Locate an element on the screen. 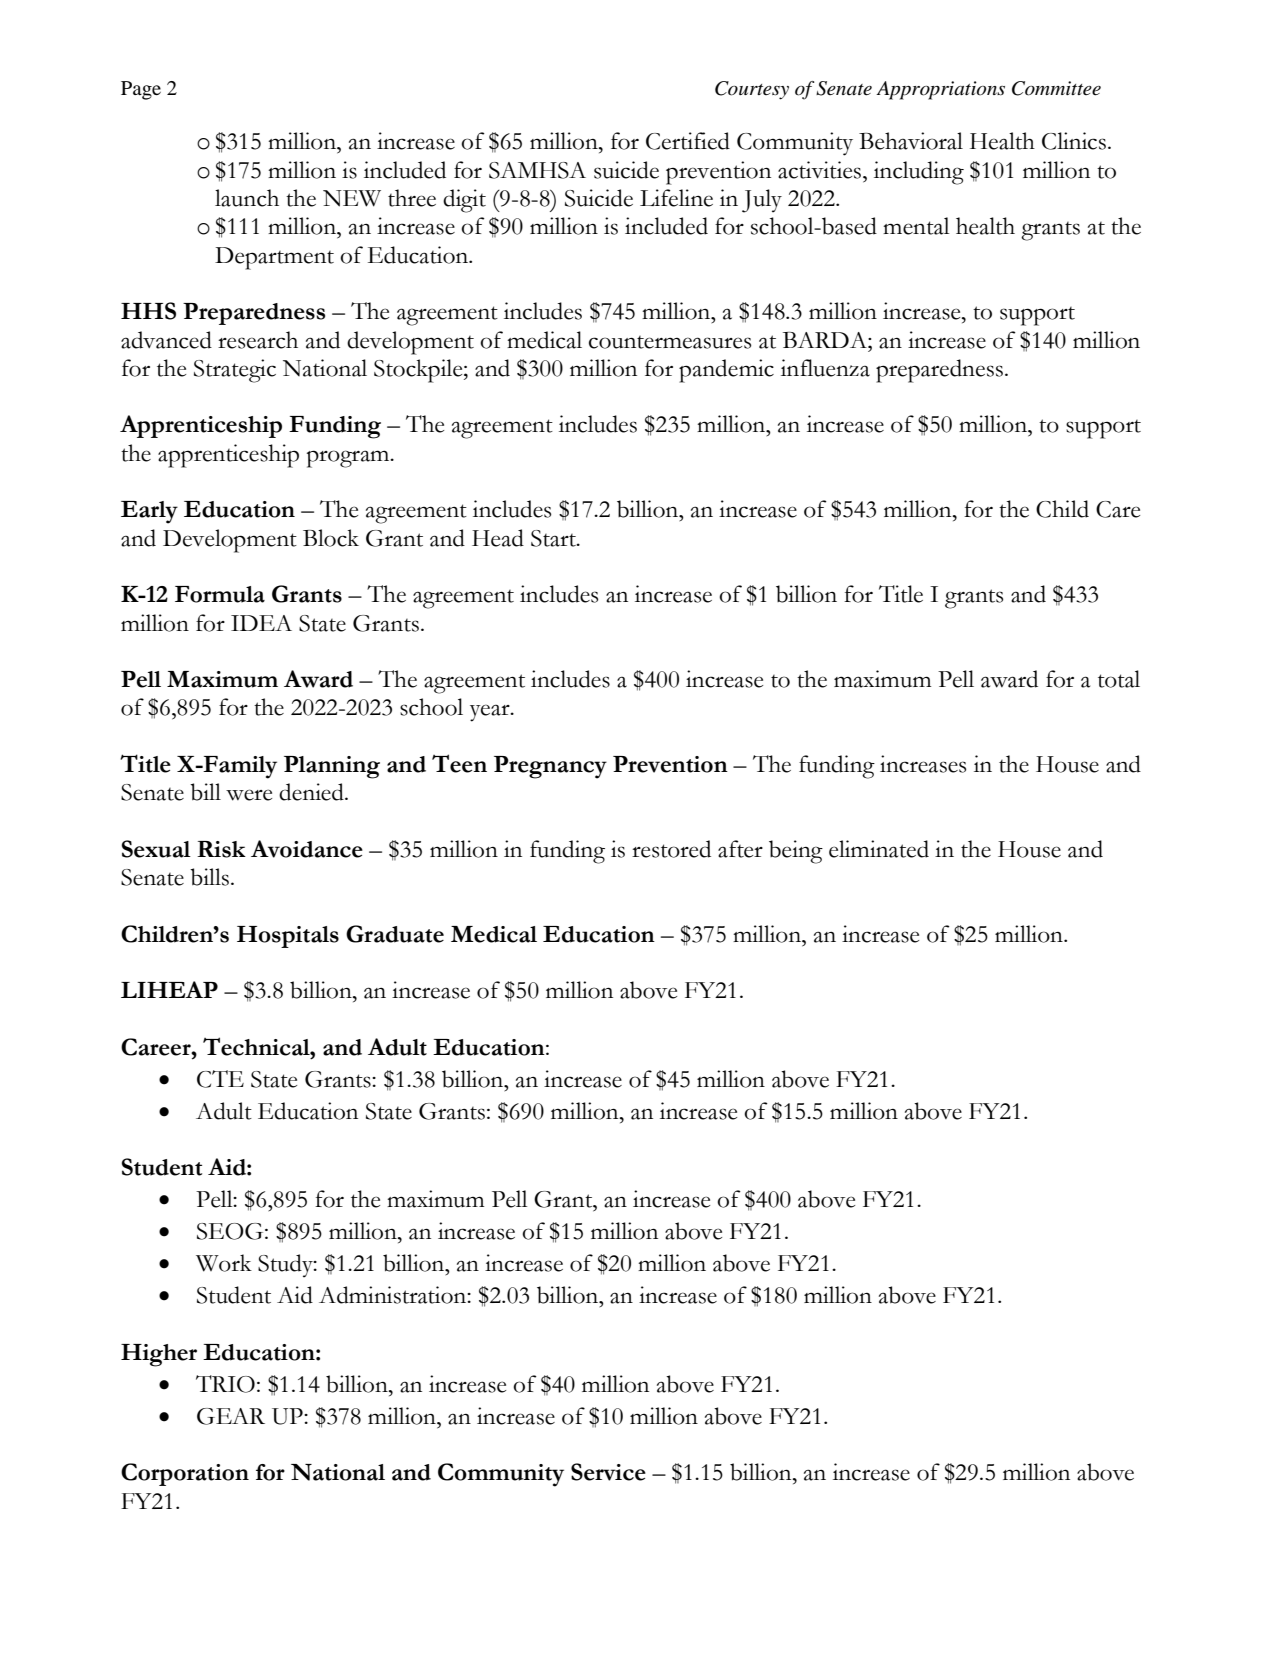  GEAR is located at coordinates (231, 1416).
